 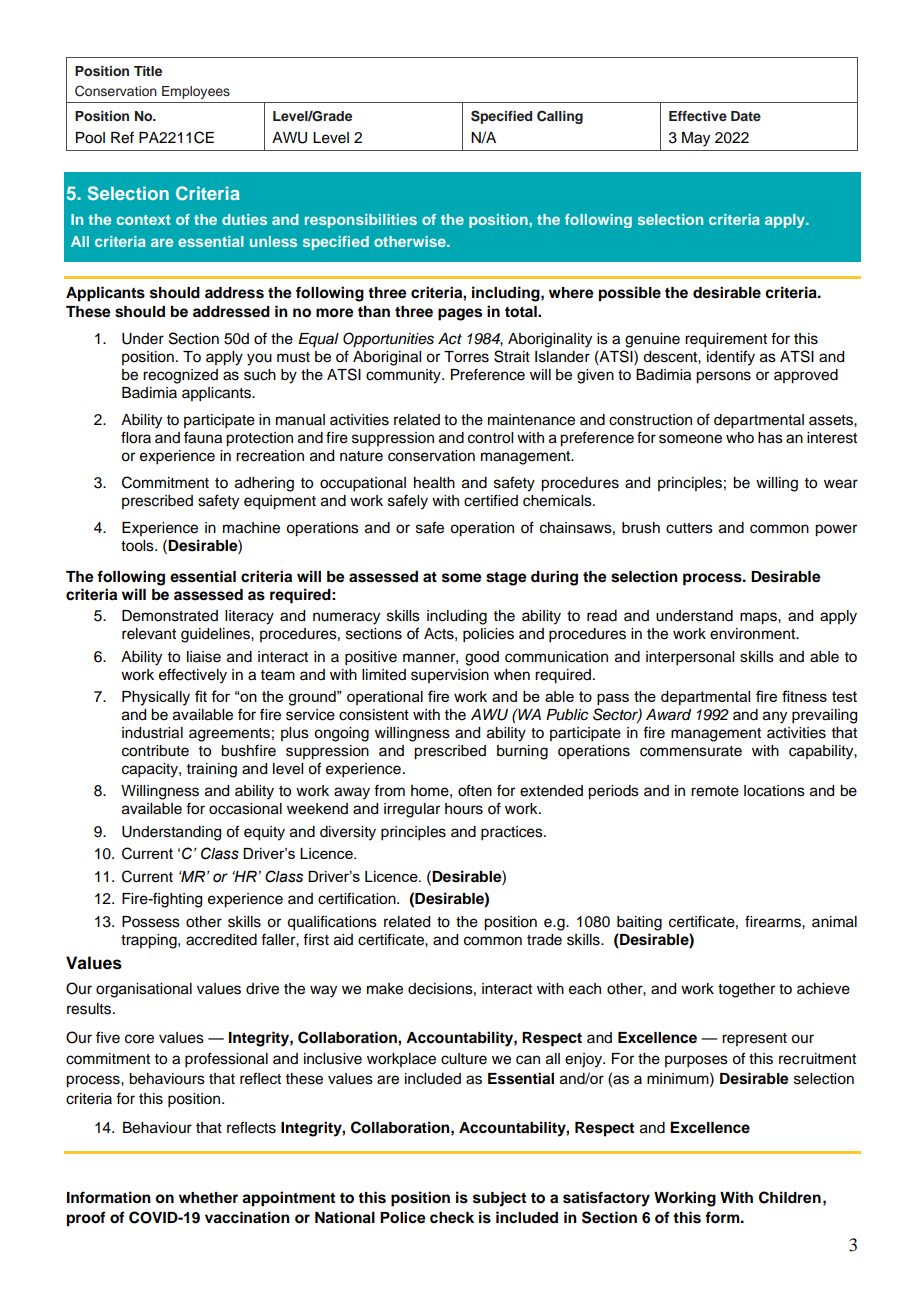 I want to click on animal, so click(x=834, y=922).
